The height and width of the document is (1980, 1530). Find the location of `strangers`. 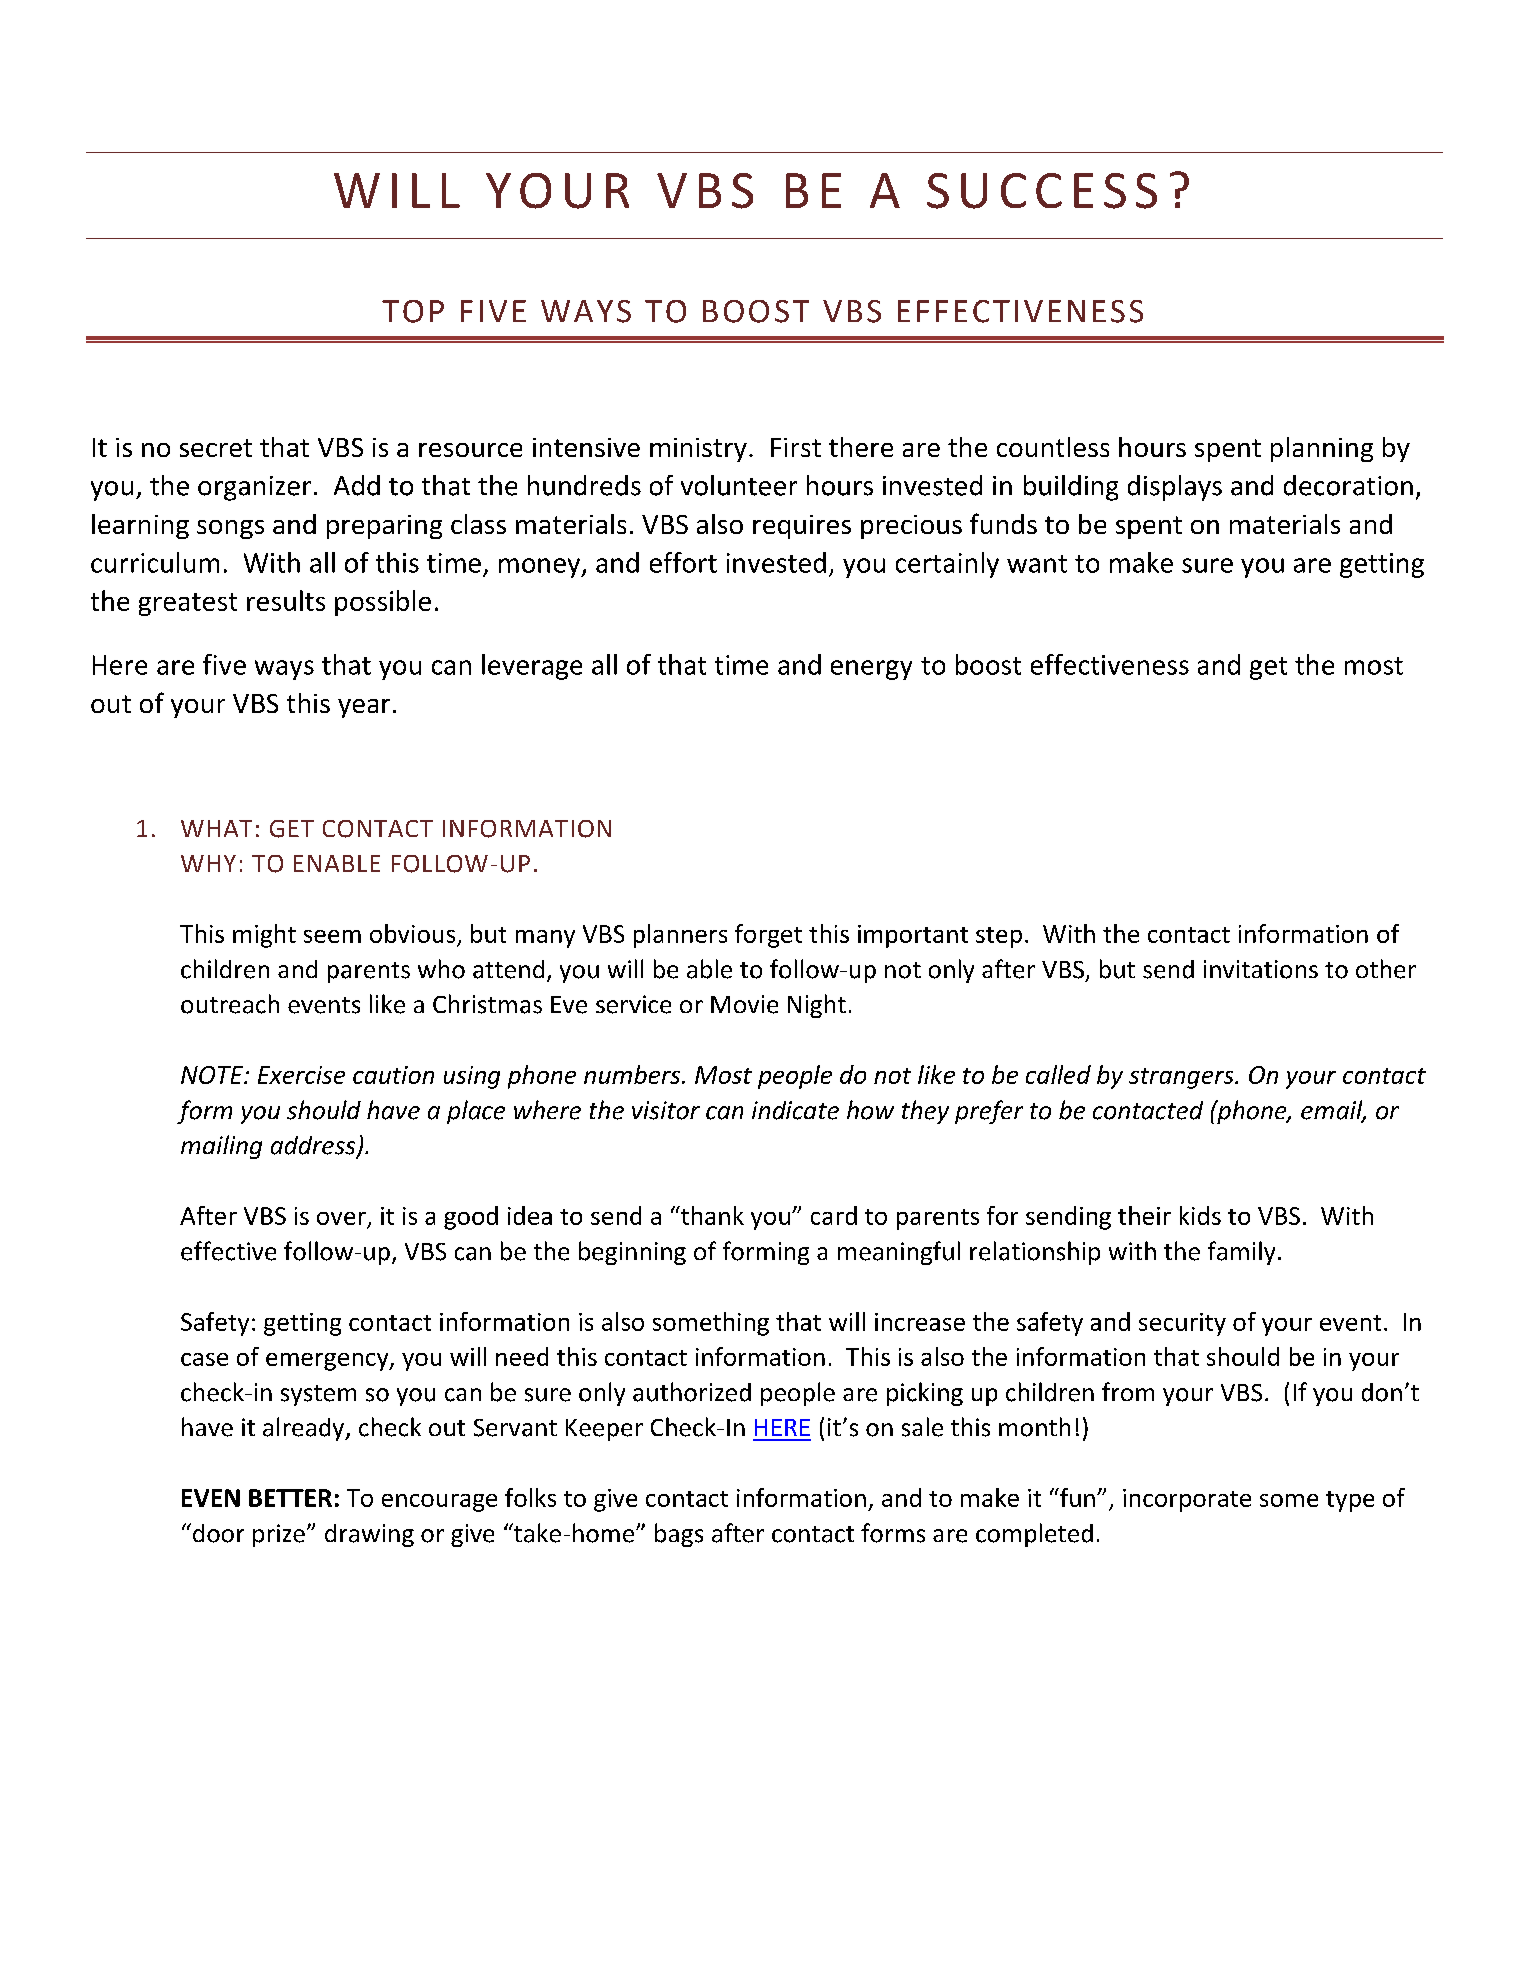

strangers is located at coordinates (1182, 1078).
